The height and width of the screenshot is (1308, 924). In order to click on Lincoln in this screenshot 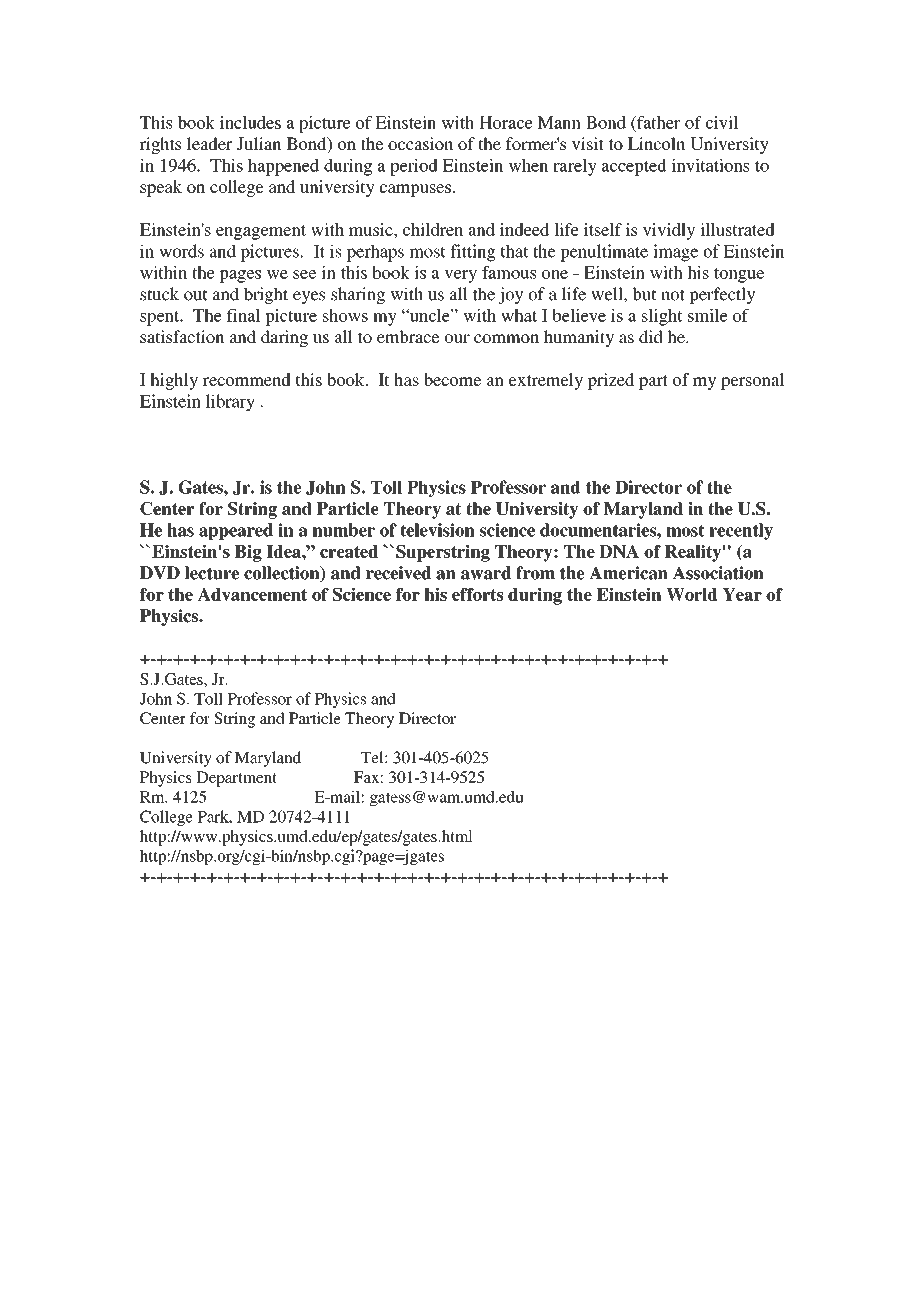, I will do `click(656, 143)`.
